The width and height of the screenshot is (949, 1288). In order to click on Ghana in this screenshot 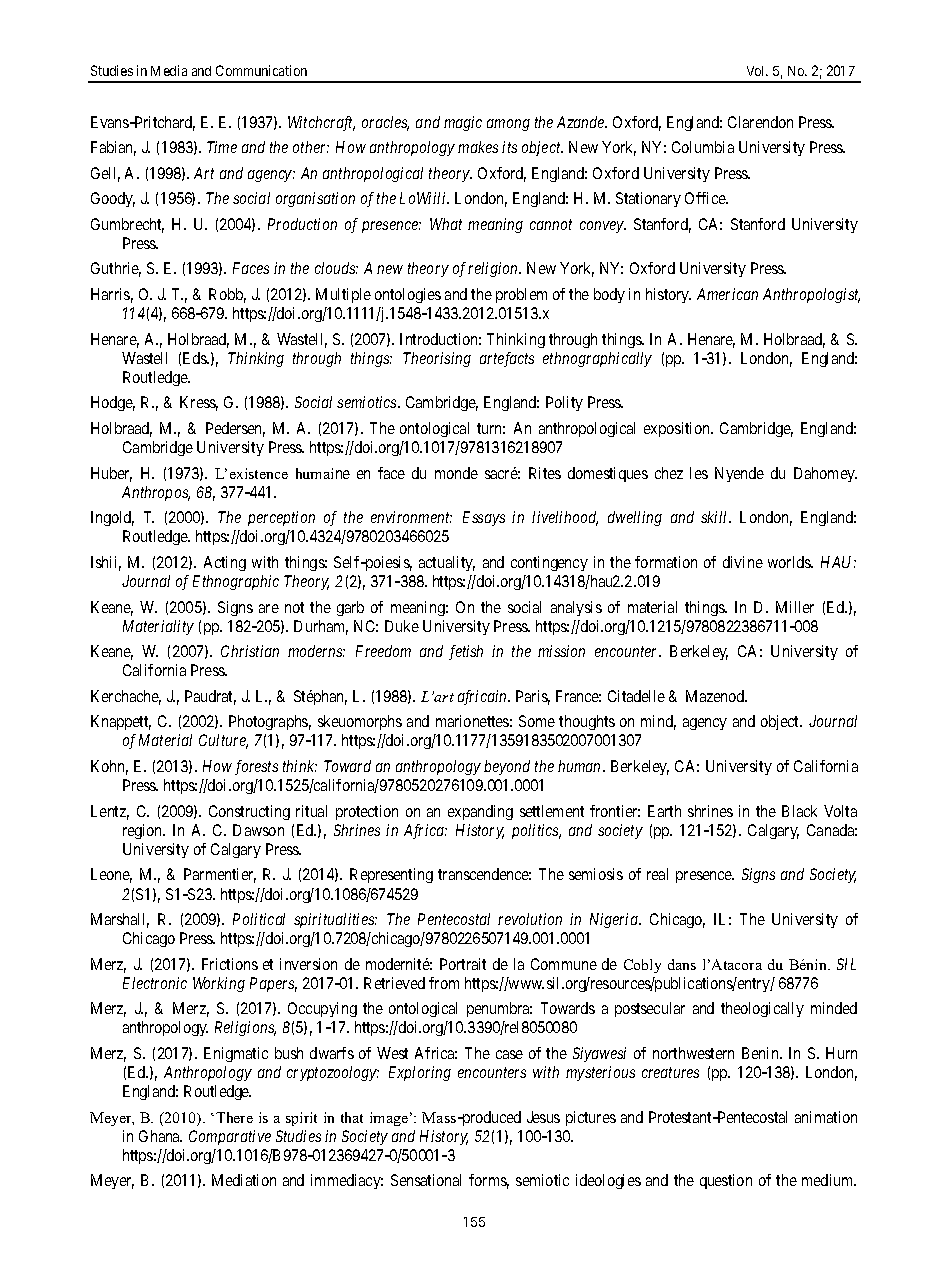, I will do `click(160, 1136)`.
